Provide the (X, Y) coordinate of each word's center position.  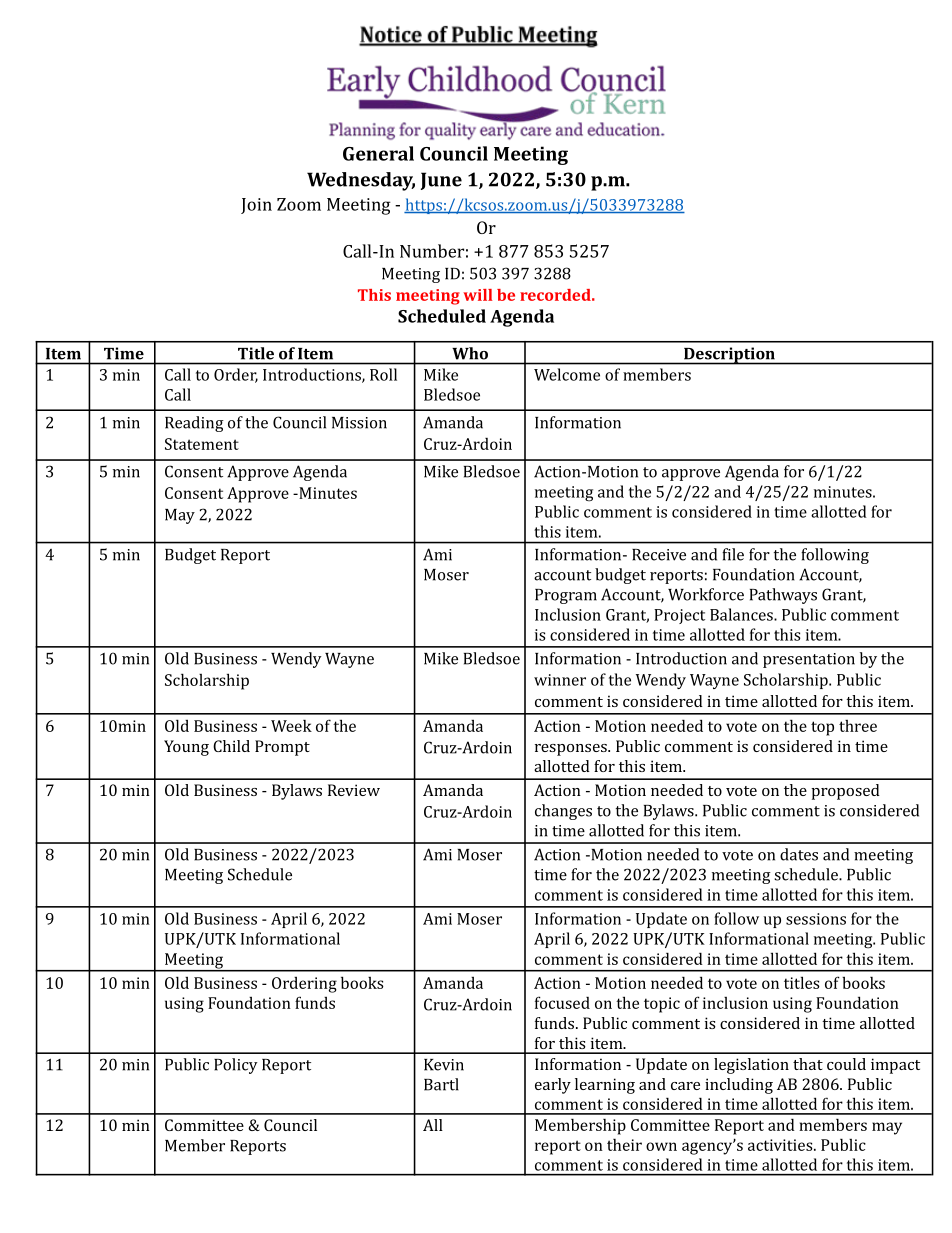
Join (256, 206)
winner (560, 680)
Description (729, 356)
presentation (809, 660)
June (441, 181)
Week (291, 725)
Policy (236, 1066)
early (553, 1086)
